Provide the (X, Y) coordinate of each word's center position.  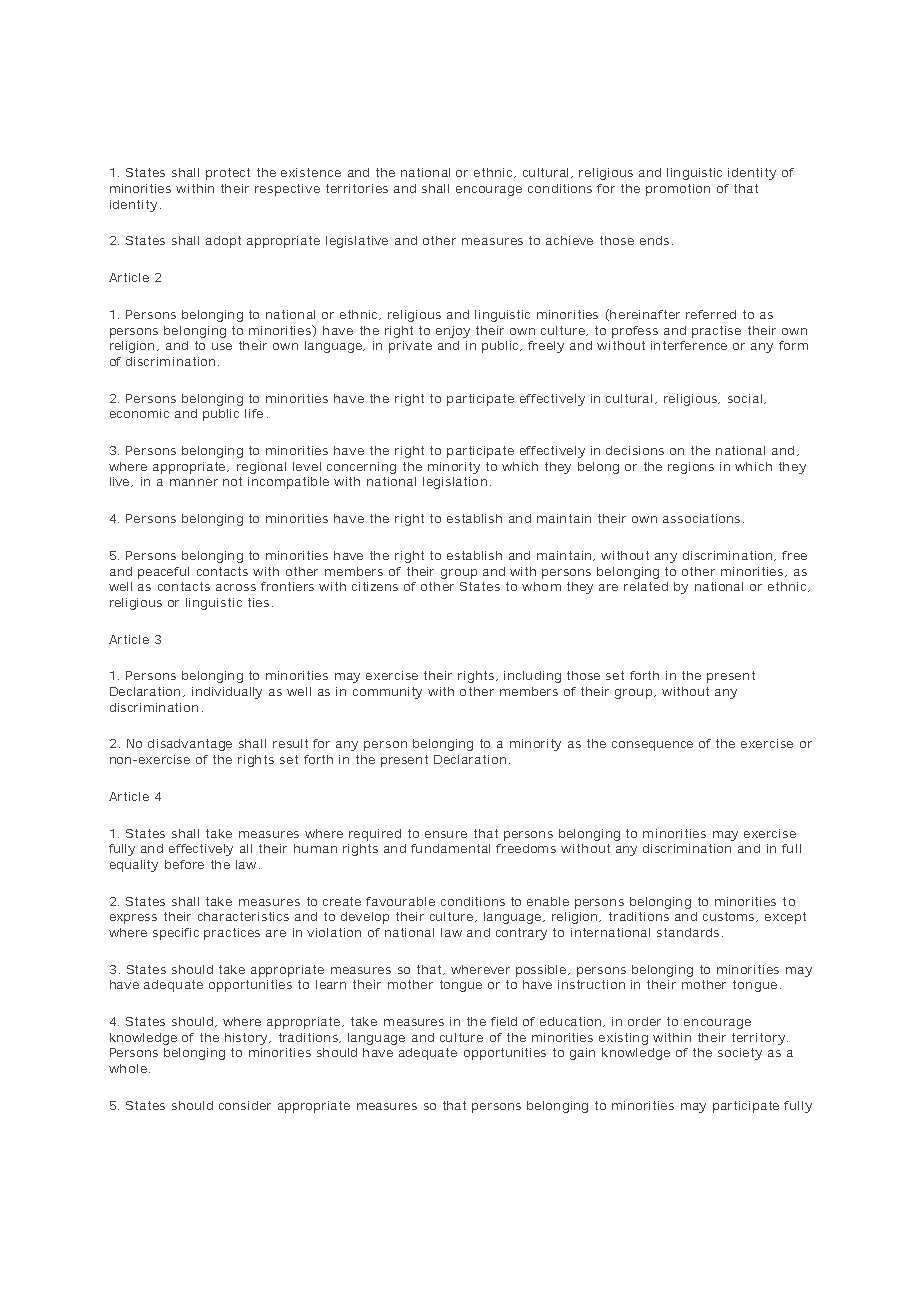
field (504, 1021)
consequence (652, 746)
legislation (455, 483)
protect (228, 174)
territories (357, 188)
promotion (678, 190)
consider (245, 1105)
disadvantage (190, 745)
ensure (446, 834)
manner (194, 482)
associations (701, 518)
